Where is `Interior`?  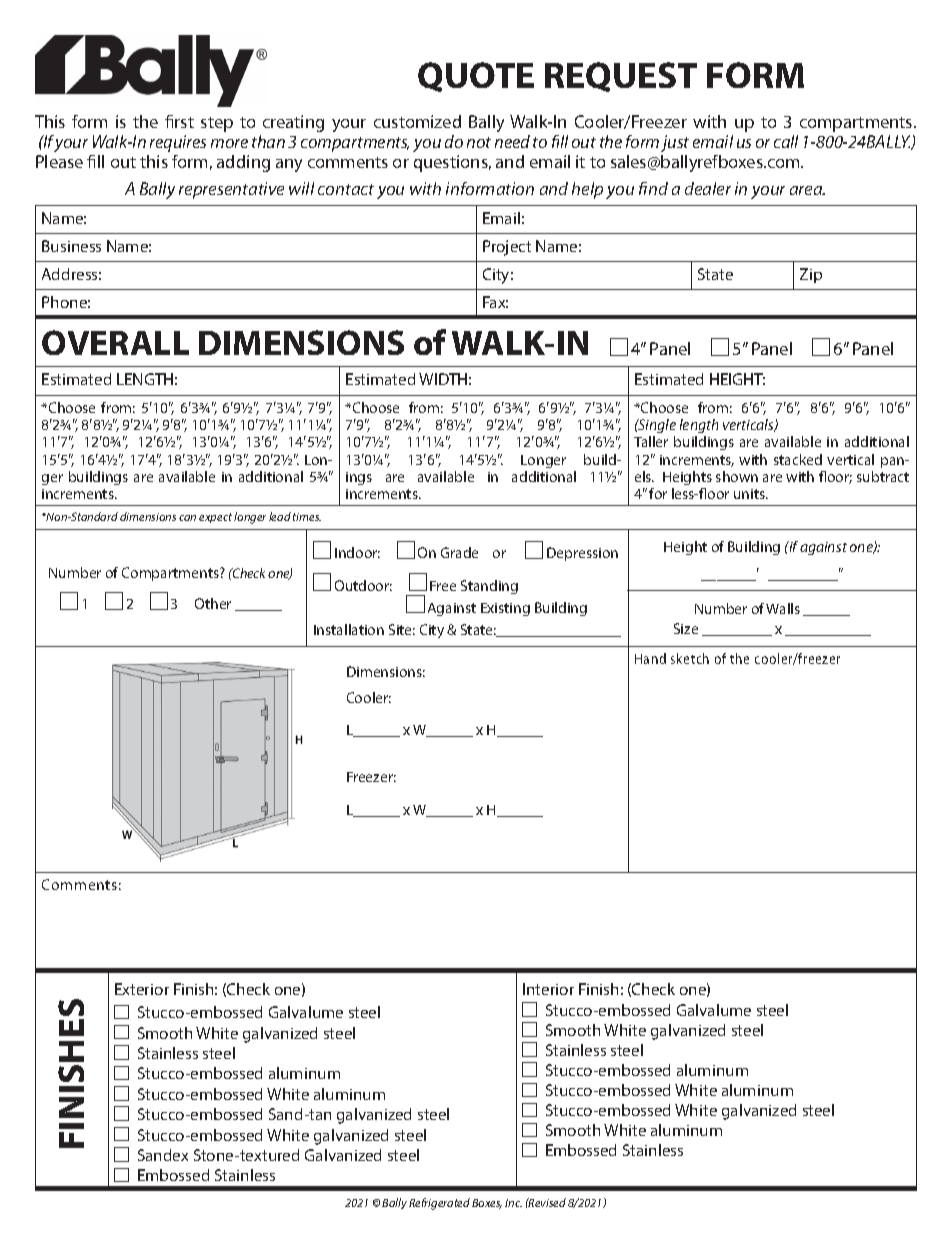
Interior is located at coordinates (548, 989).
